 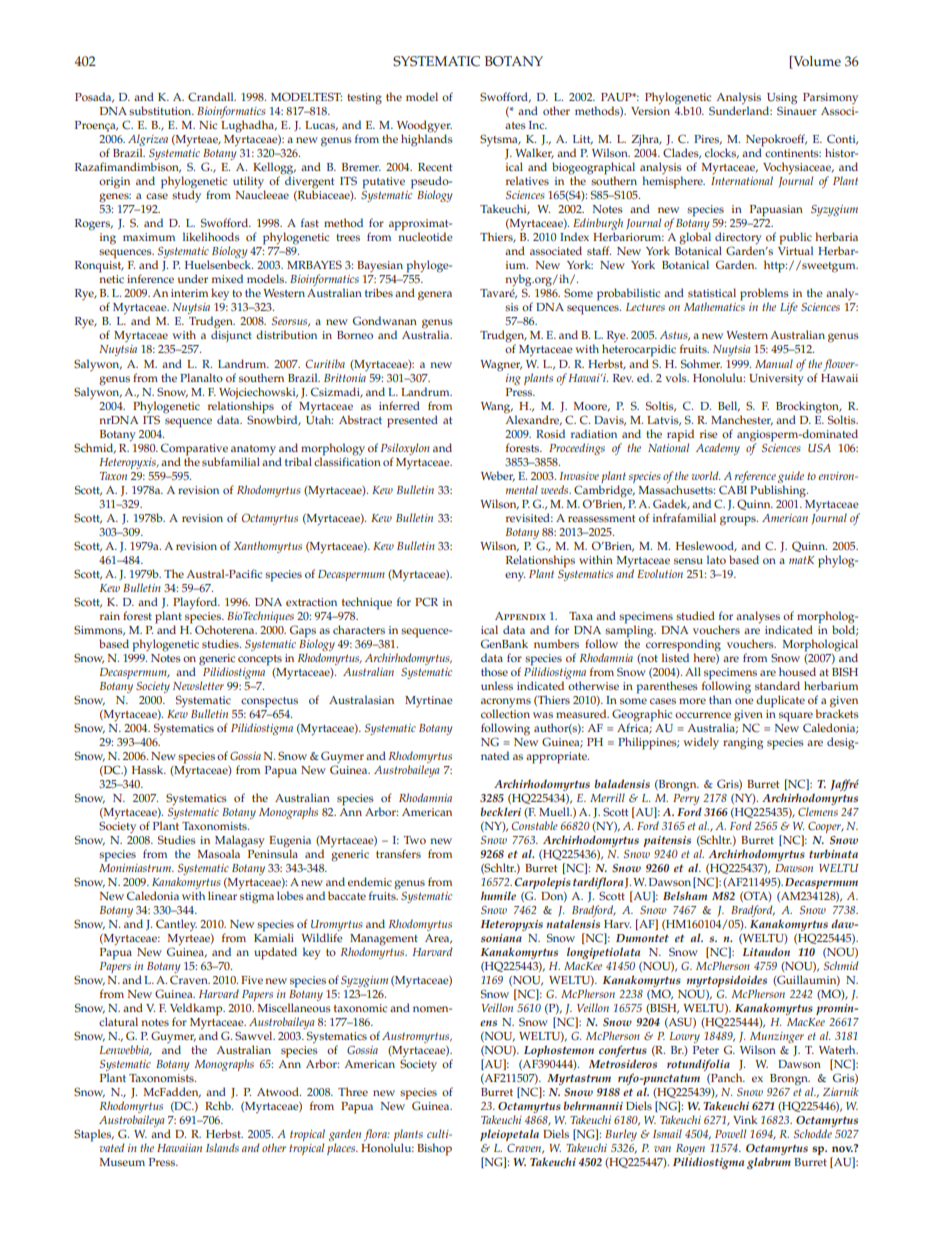 I want to click on substitution, so click(x=161, y=110).
